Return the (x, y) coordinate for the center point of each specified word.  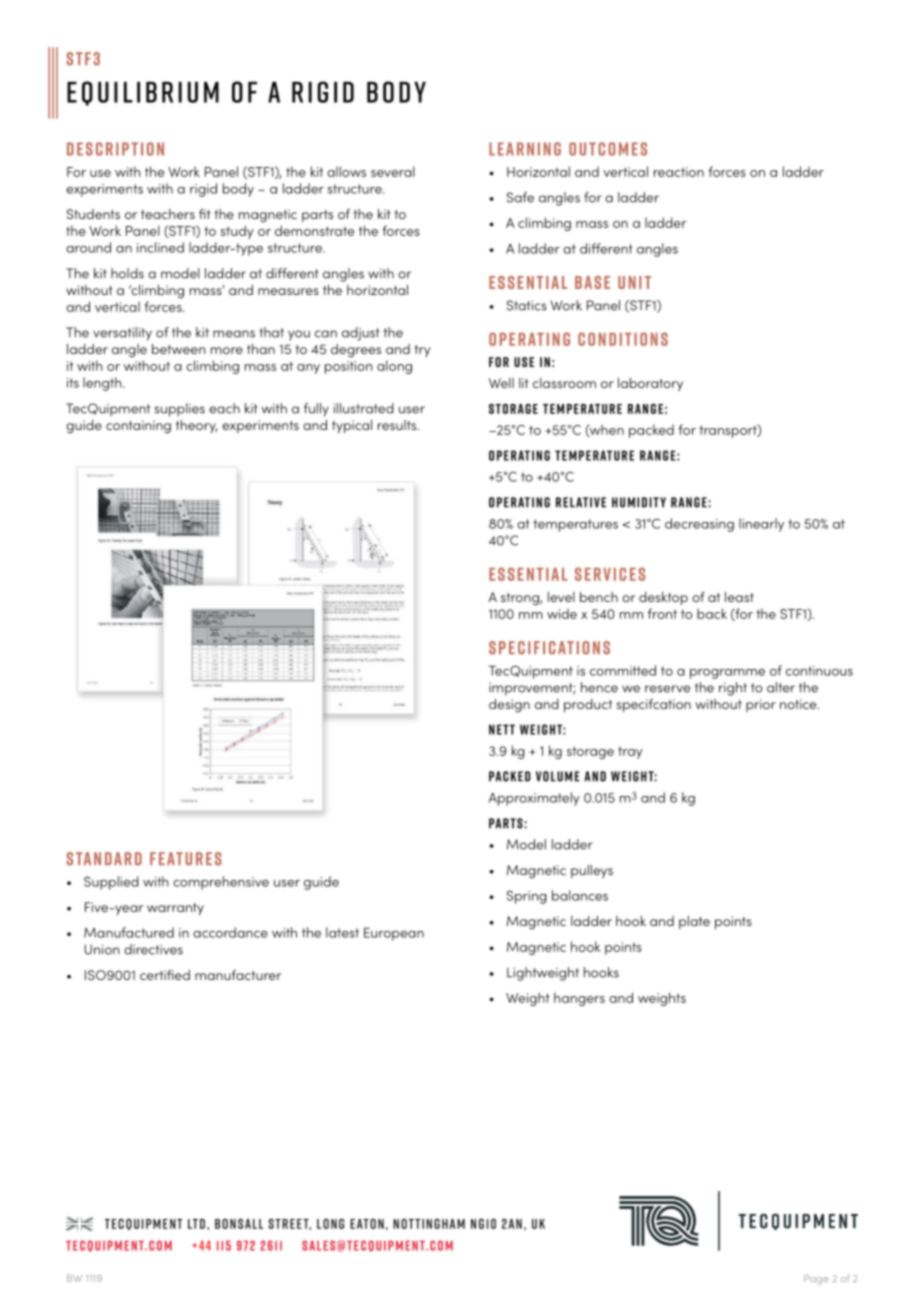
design (509, 705)
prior (761, 705)
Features (186, 859)
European (394, 934)
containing (138, 427)
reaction (679, 172)
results (398, 425)
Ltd (196, 1224)
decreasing (699, 525)
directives (153, 949)
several (393, 171)
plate (694, 922)
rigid (203, 190)
